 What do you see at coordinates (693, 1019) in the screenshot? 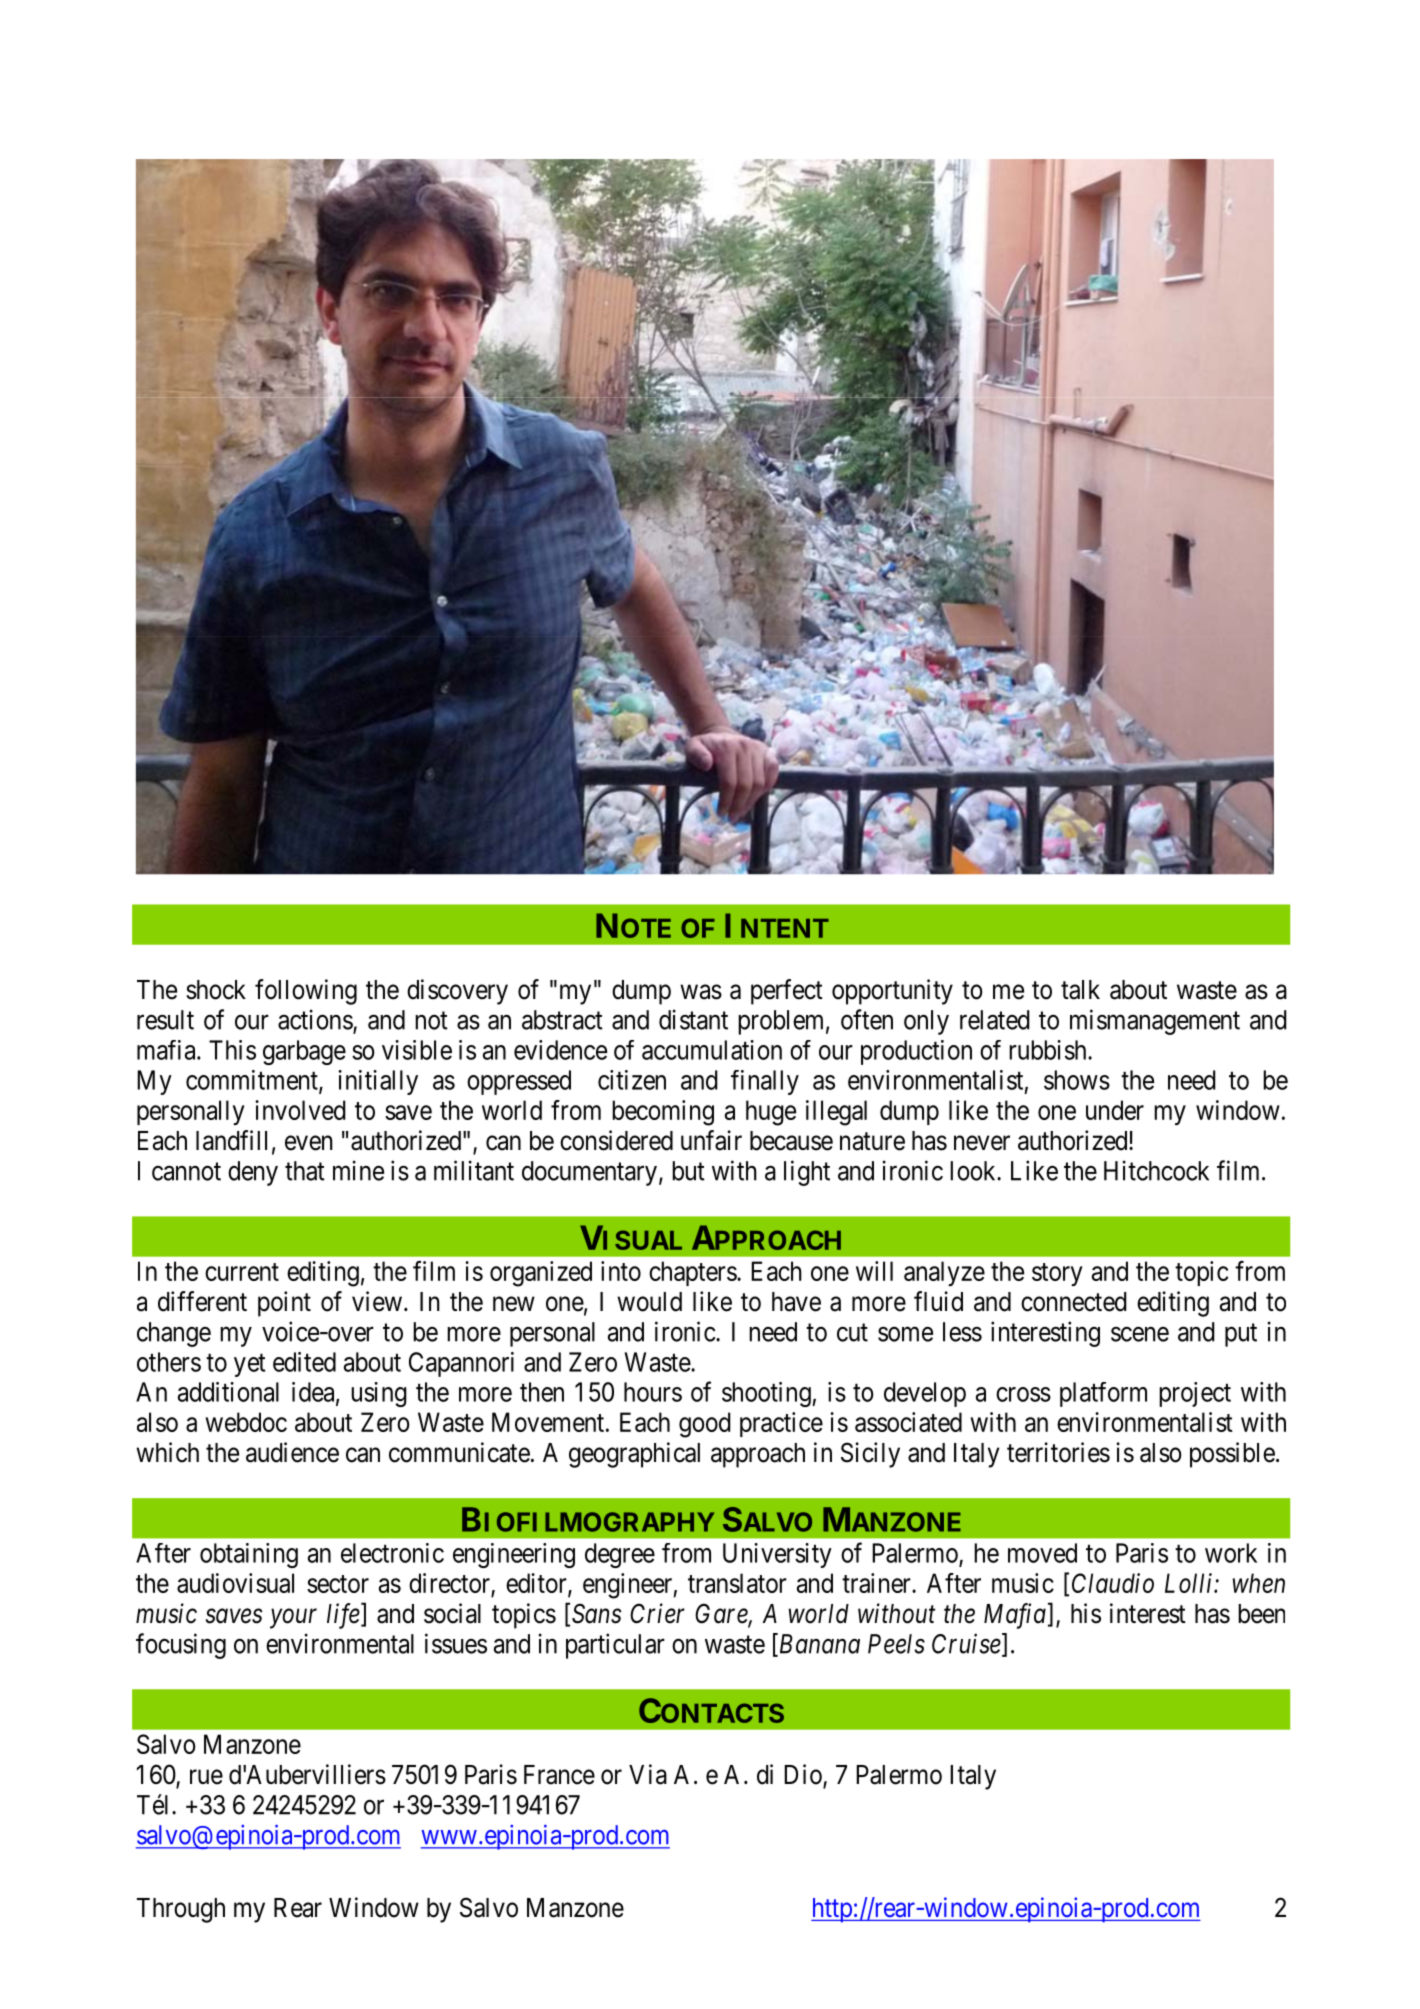
I see `distant` at bounding box center [693, 1019].
